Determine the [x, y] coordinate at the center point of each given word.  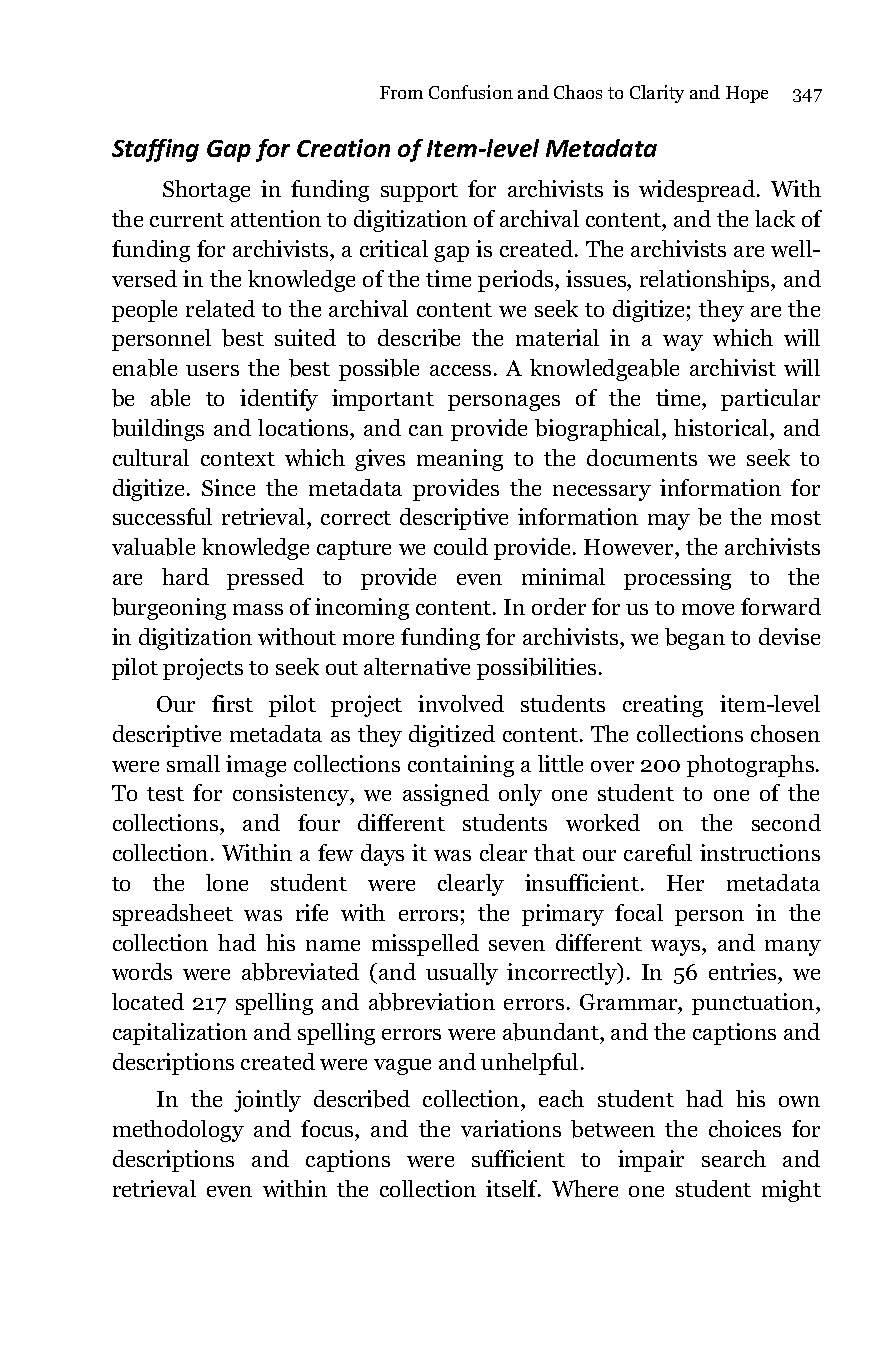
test [165, 794]
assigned [446, 795]
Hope [747, 94]
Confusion [471, 92]
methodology [178, 1131]
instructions [760, 852]
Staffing [155, 150]
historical [722, 427]
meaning [460, 460]
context [238, 459]
